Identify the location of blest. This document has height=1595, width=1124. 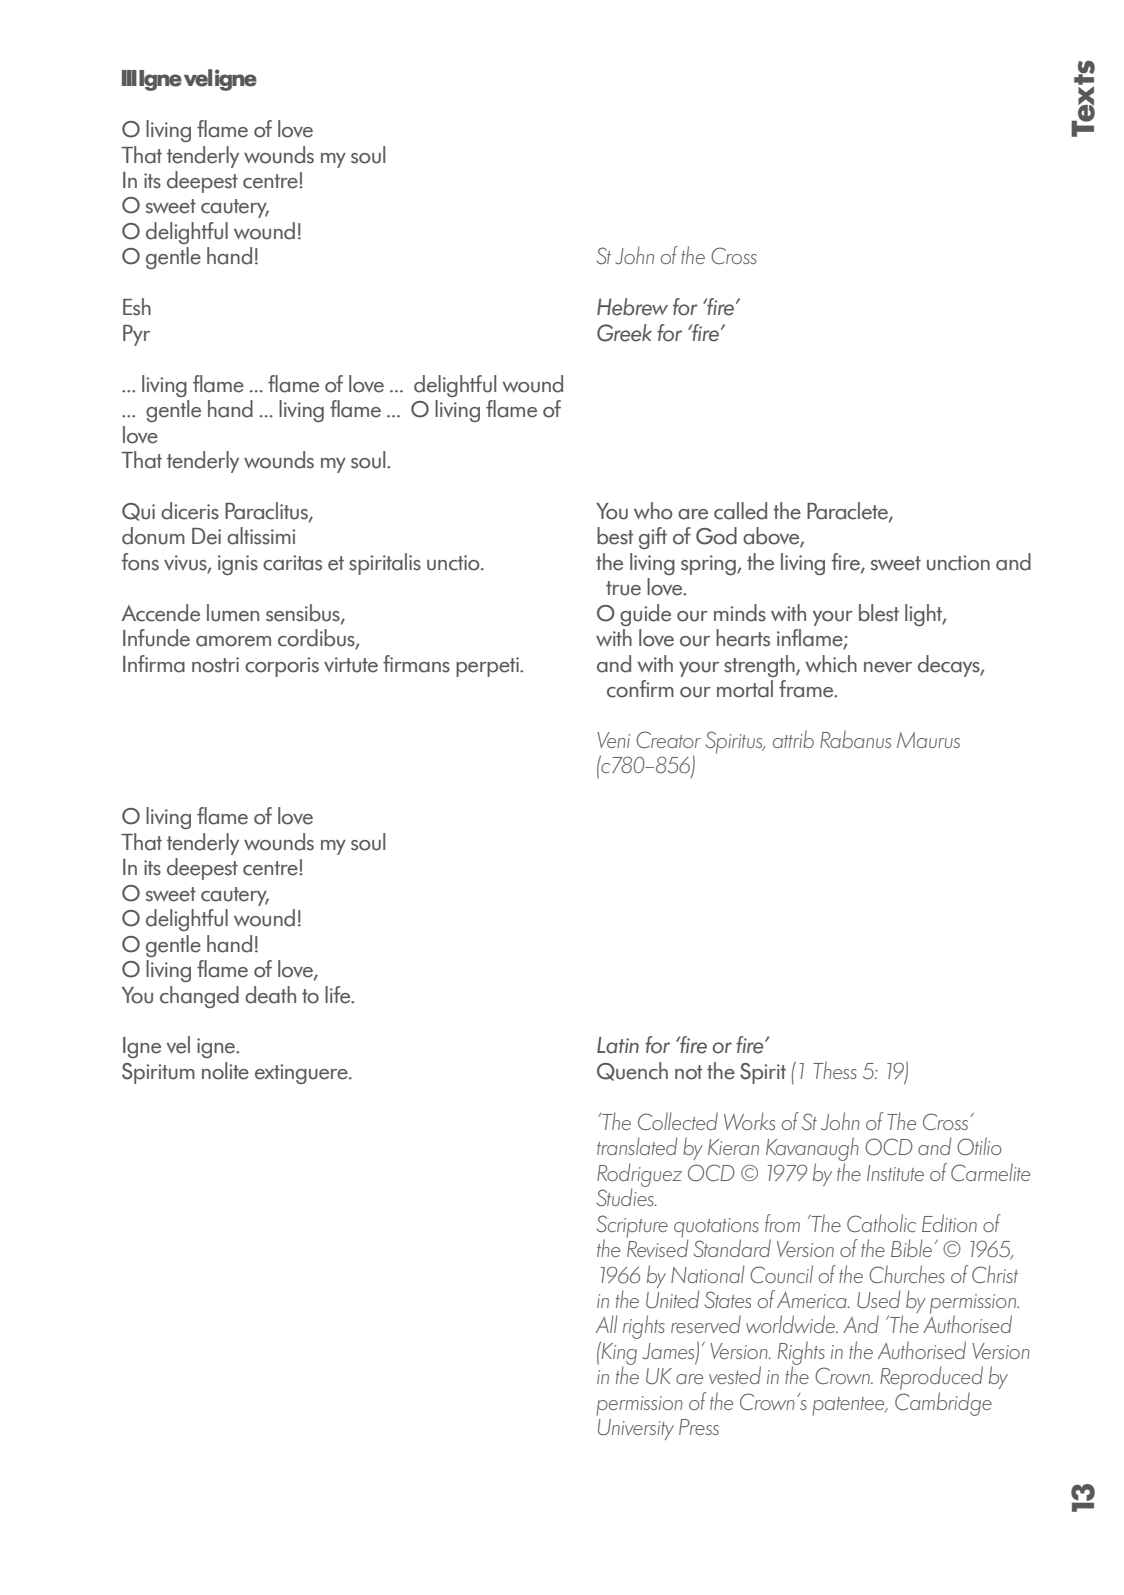
(879, 613).
